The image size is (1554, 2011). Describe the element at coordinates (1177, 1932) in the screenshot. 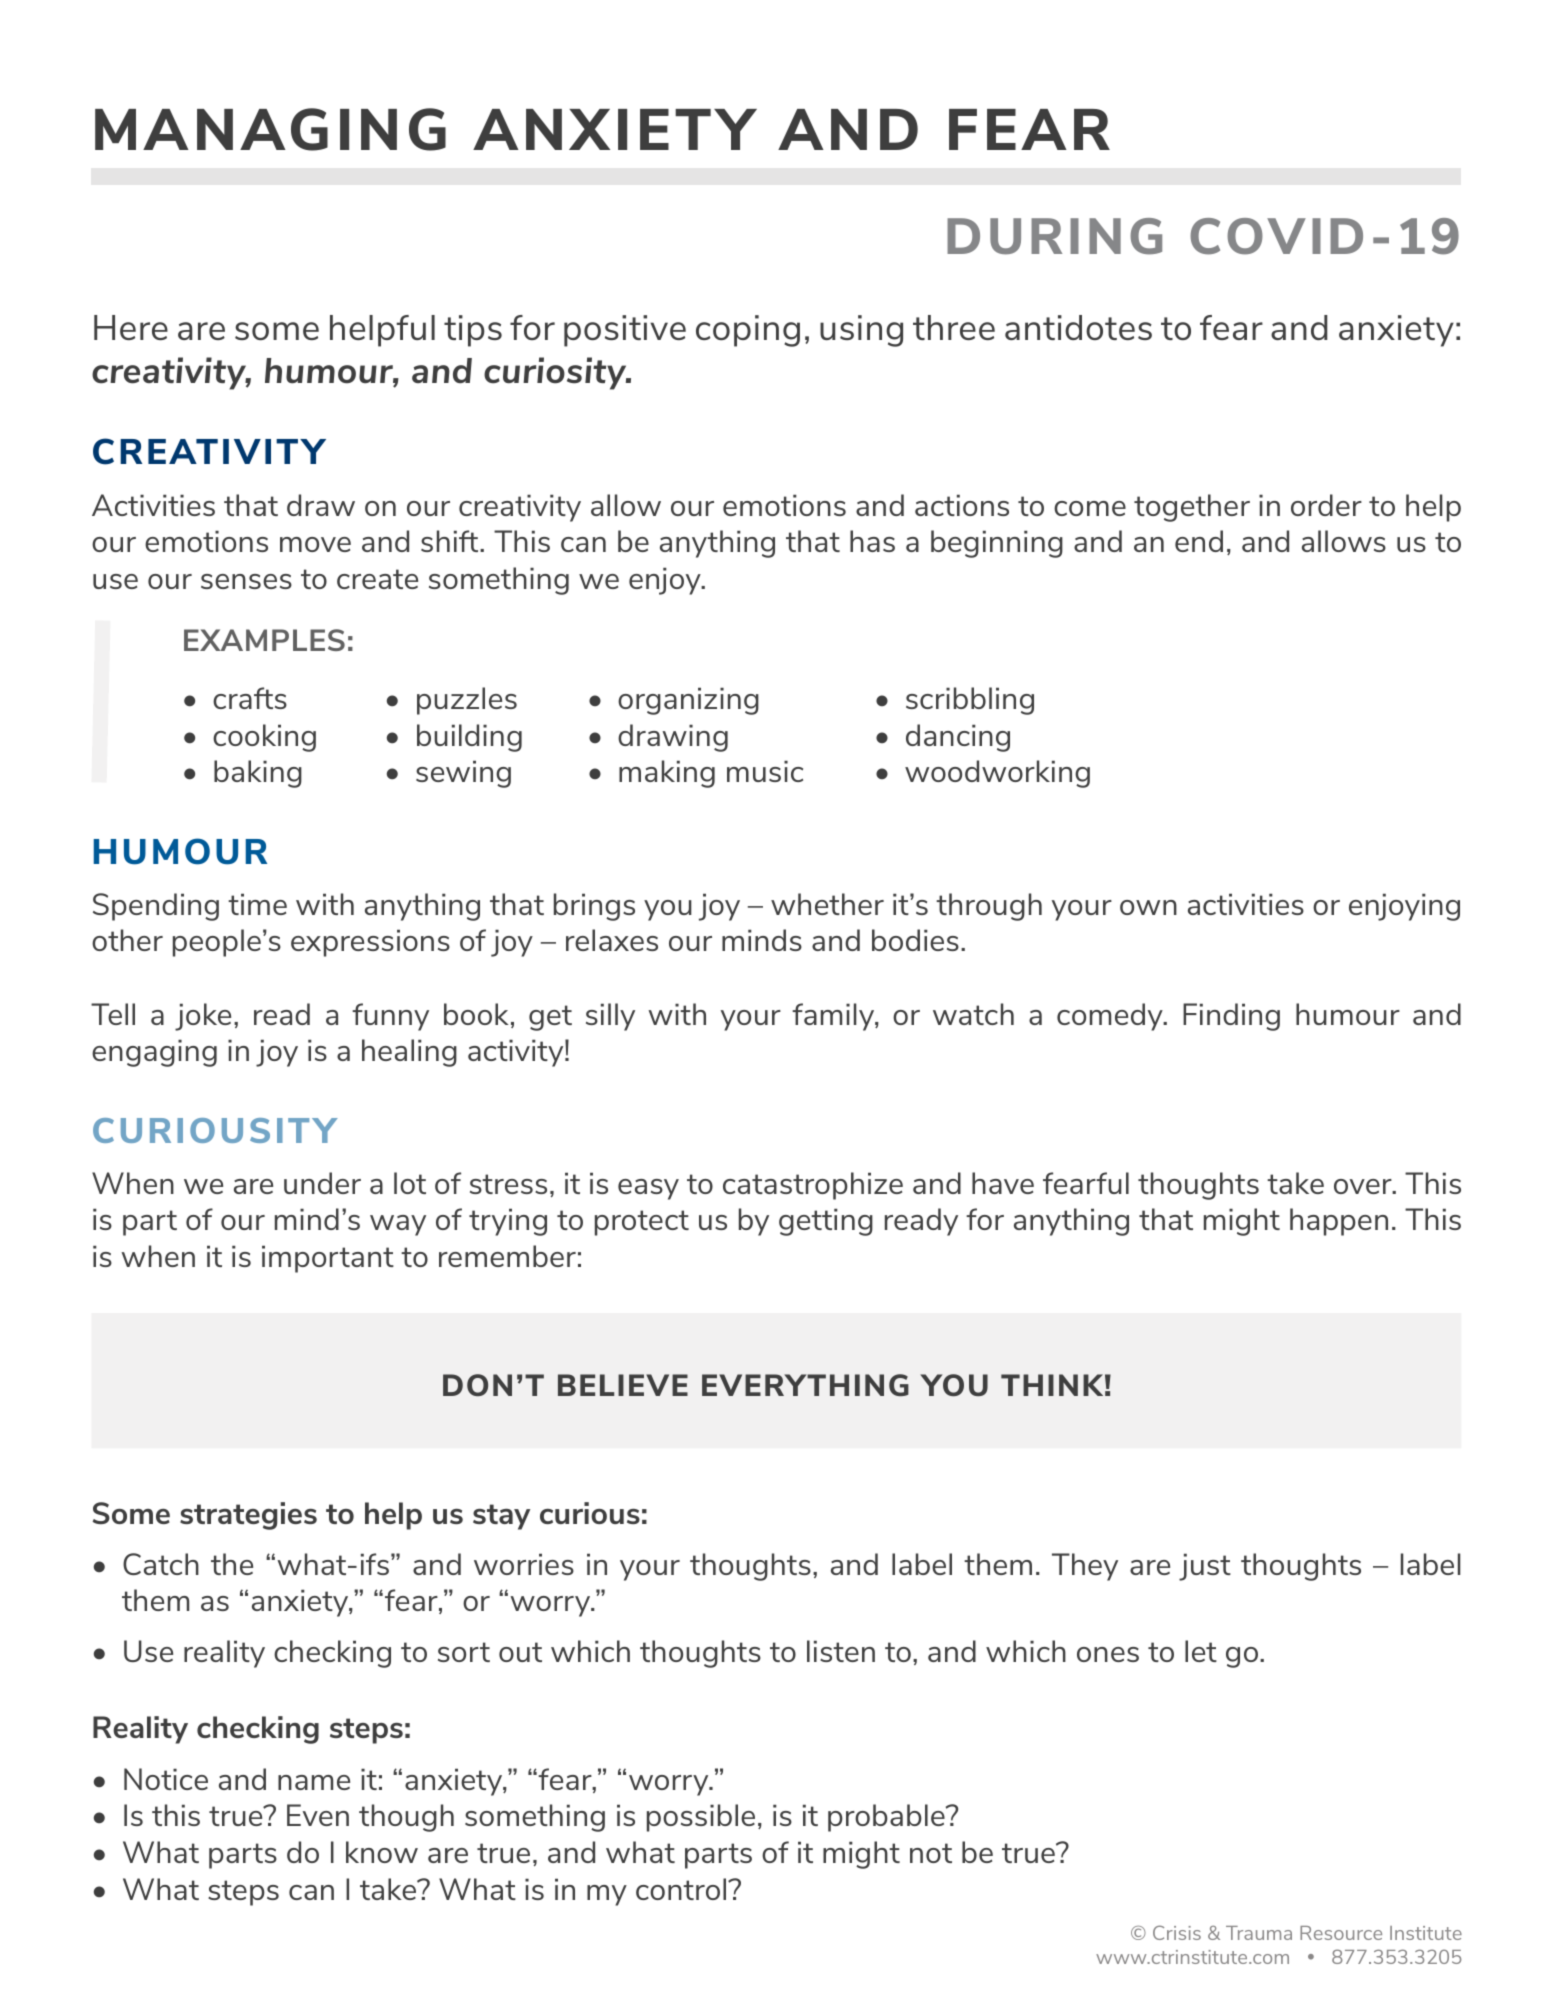

I see `Crisis` at that location.
